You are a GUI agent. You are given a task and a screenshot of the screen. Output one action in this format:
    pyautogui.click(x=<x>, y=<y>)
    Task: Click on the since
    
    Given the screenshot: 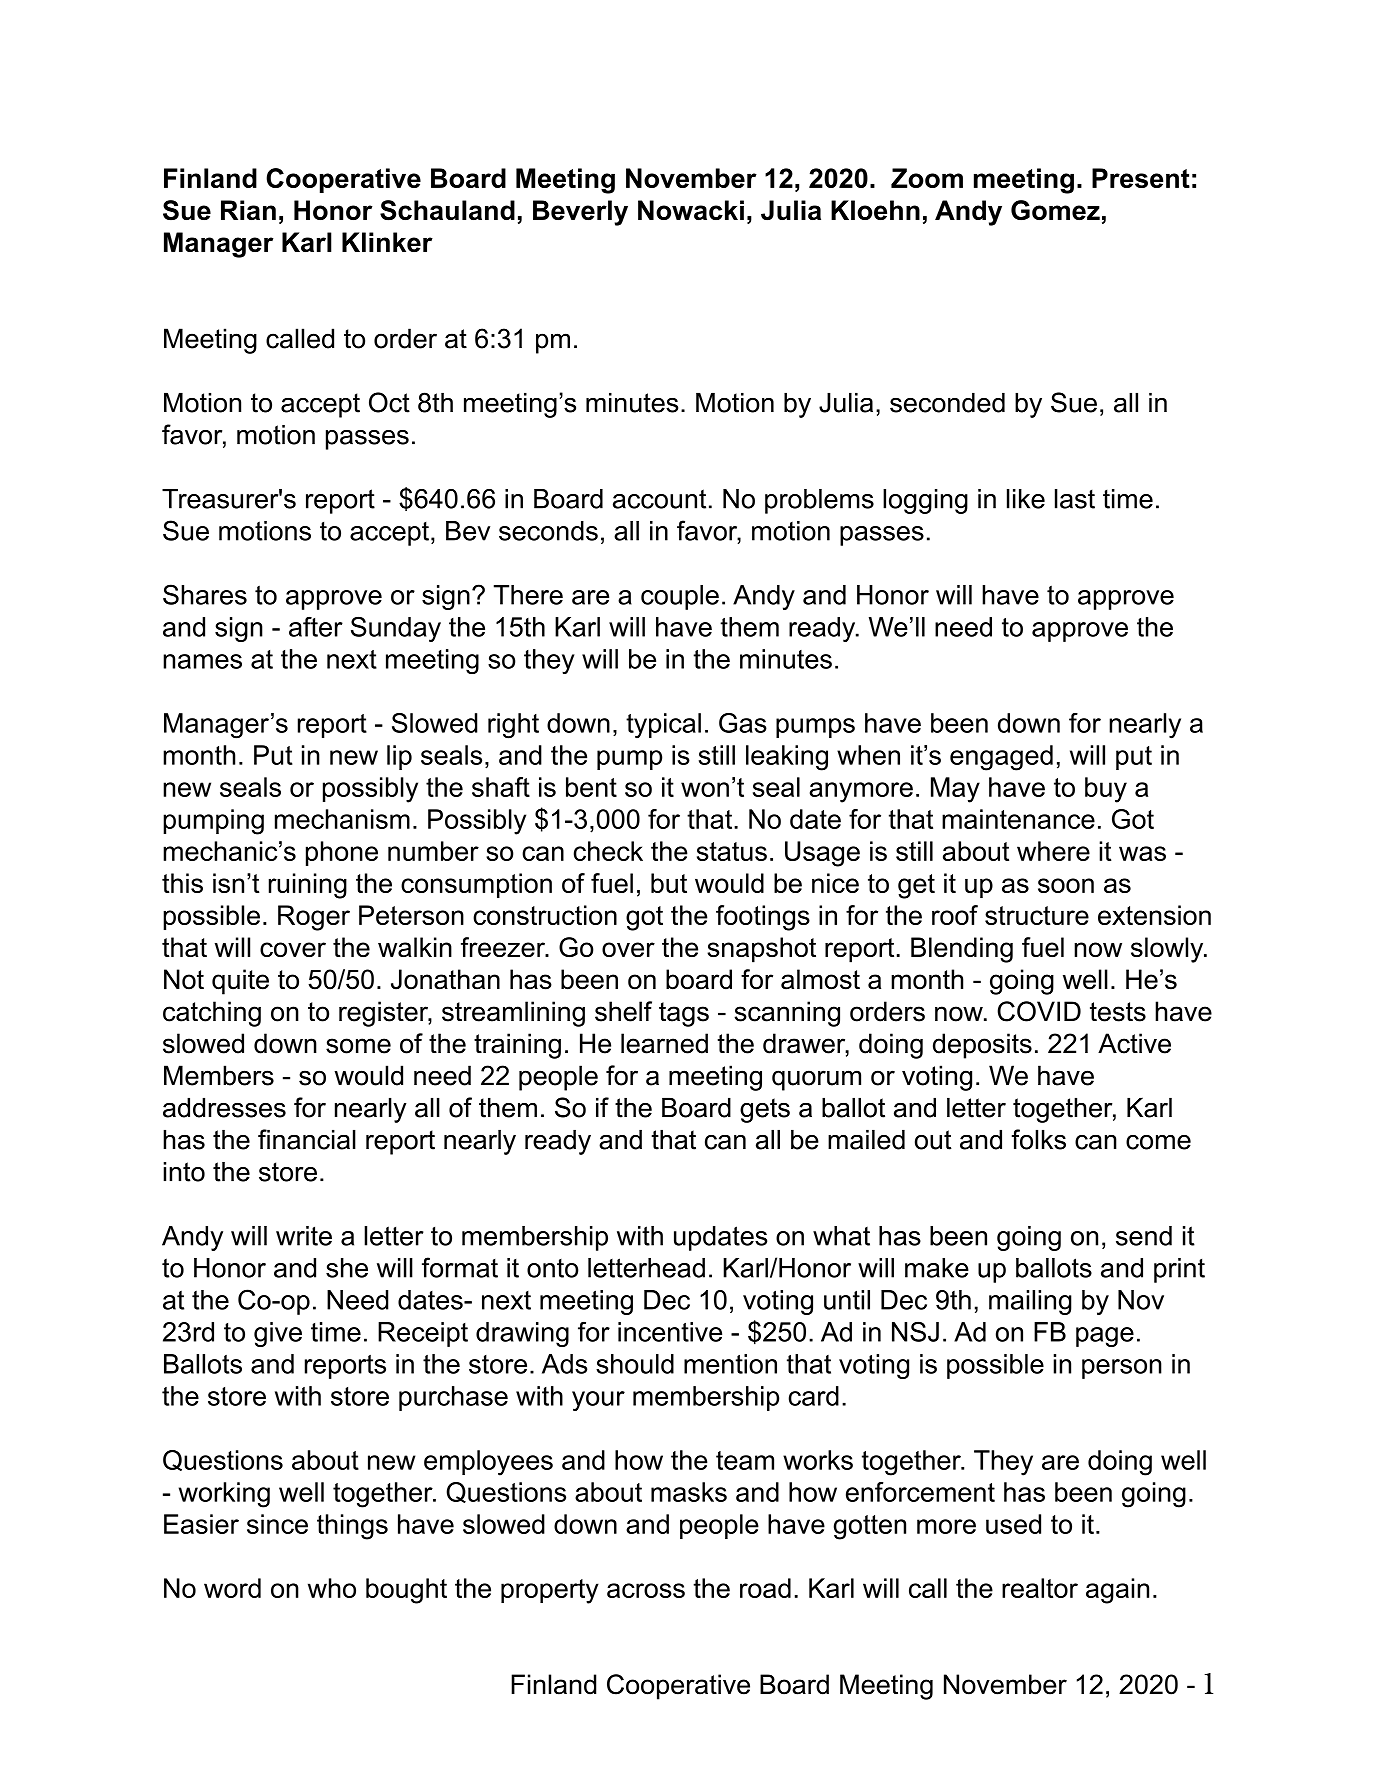 What is the action you would take?
    pyautogui.click(x=277, y=1524)
